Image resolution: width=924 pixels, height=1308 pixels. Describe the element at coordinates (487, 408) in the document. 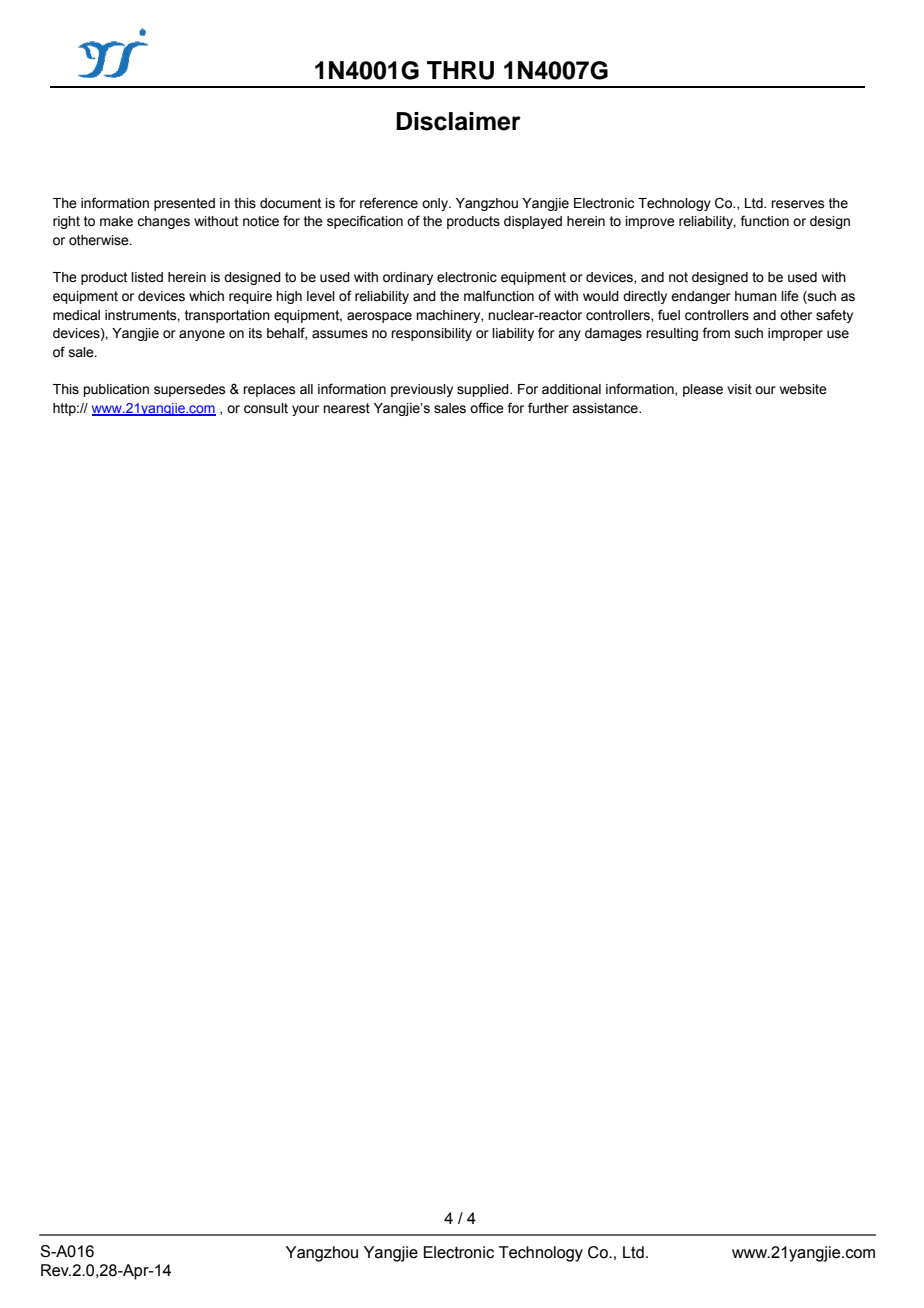

I see `office` at that location.
